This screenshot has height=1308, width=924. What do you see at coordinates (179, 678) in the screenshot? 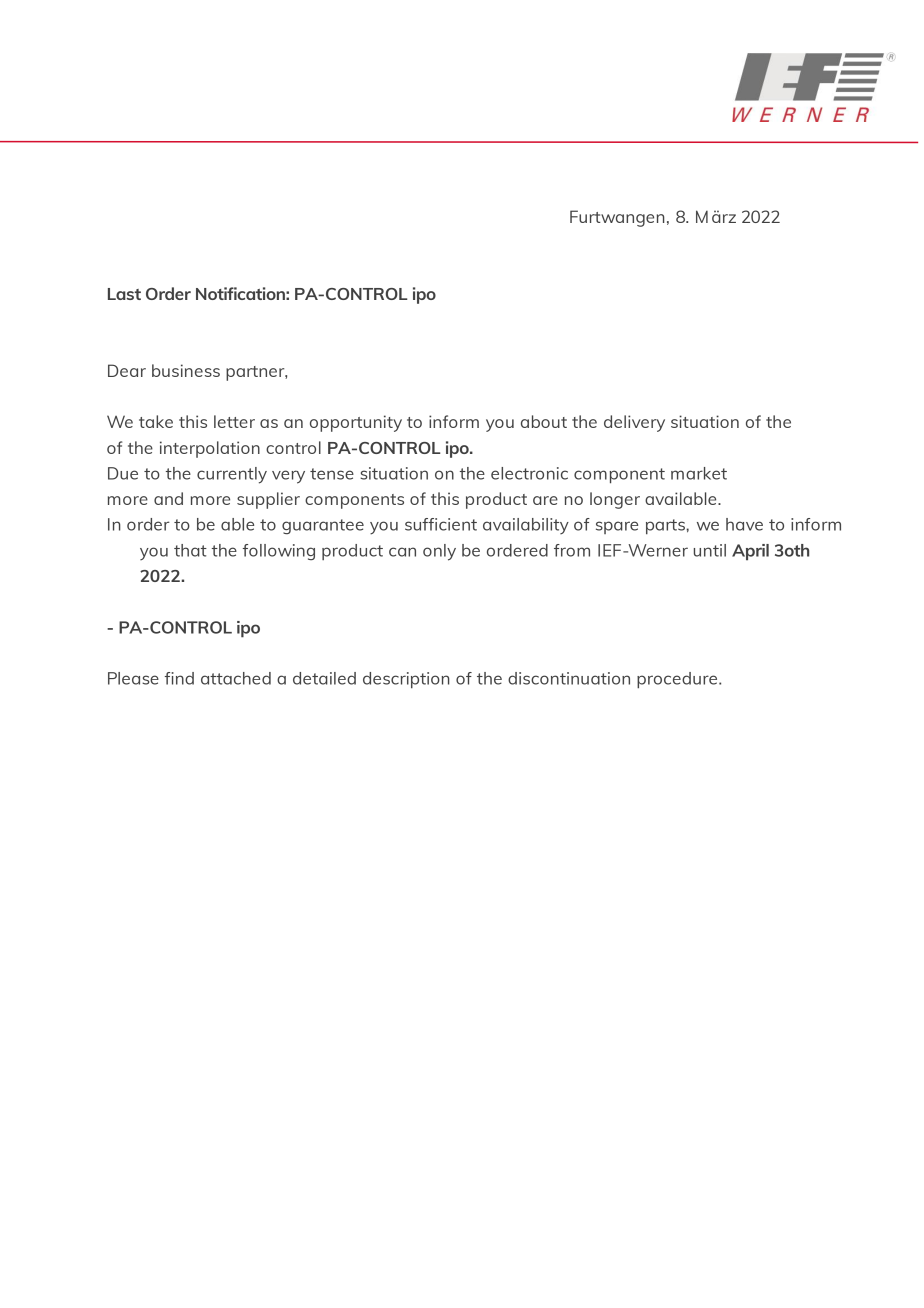
I see `find` at bounding box center [179, 678].
